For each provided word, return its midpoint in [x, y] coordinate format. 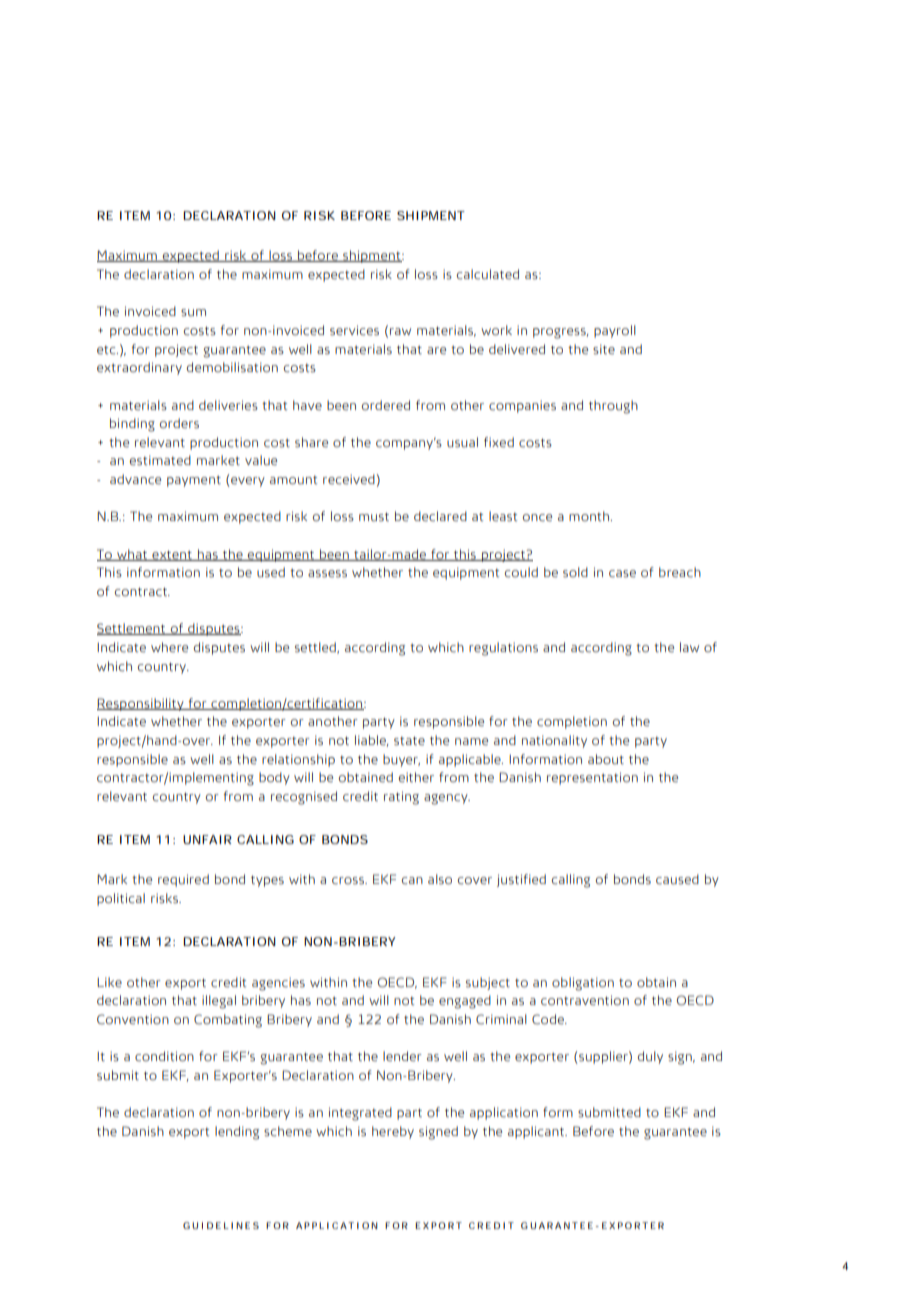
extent [172, 556]
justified [521, 880]
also [440, 879]
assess [327, 574]
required [183, 880]
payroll [615, 331]
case [622, 574]
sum [193, 313]
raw [400, 331]
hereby [393, 1132]
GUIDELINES [221, 1225]
